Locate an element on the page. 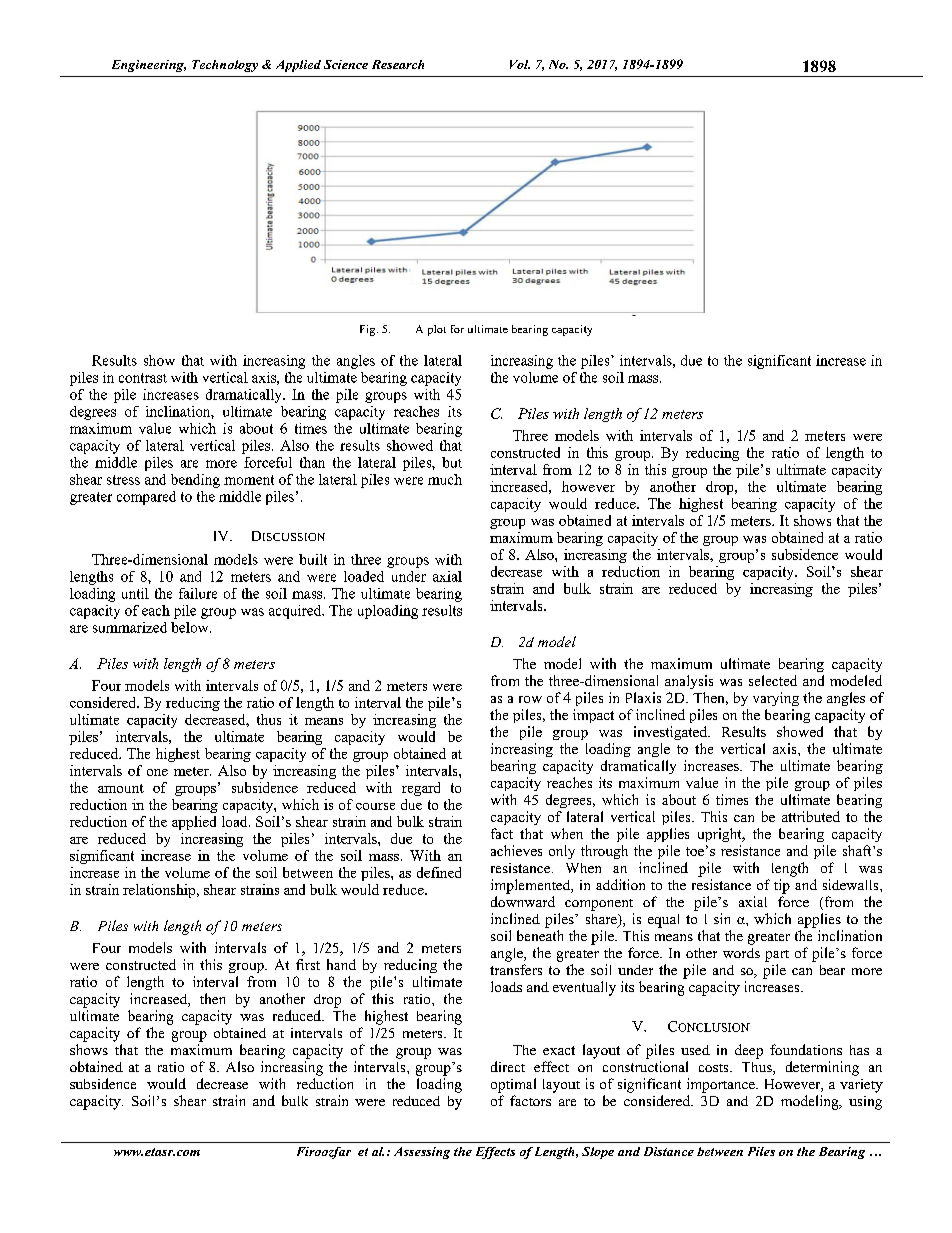 The height and width of the image is (1233, 952). Technology is located at coordinates (225, 66).
